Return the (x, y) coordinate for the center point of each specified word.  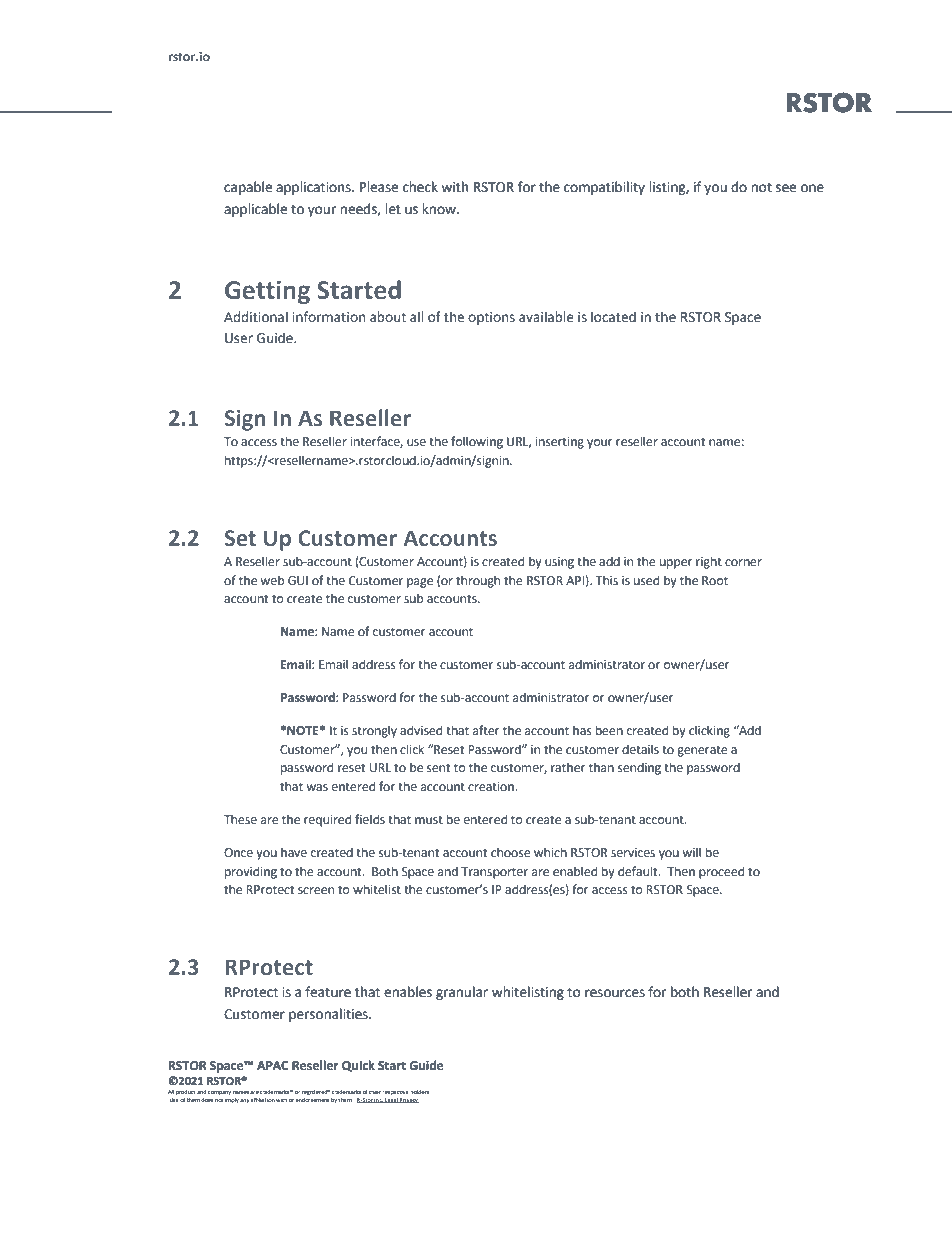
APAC (272, 1066)
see (786, 188)
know (440, 209)
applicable (255, 210)
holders (420, 1092)
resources (615, 993)
